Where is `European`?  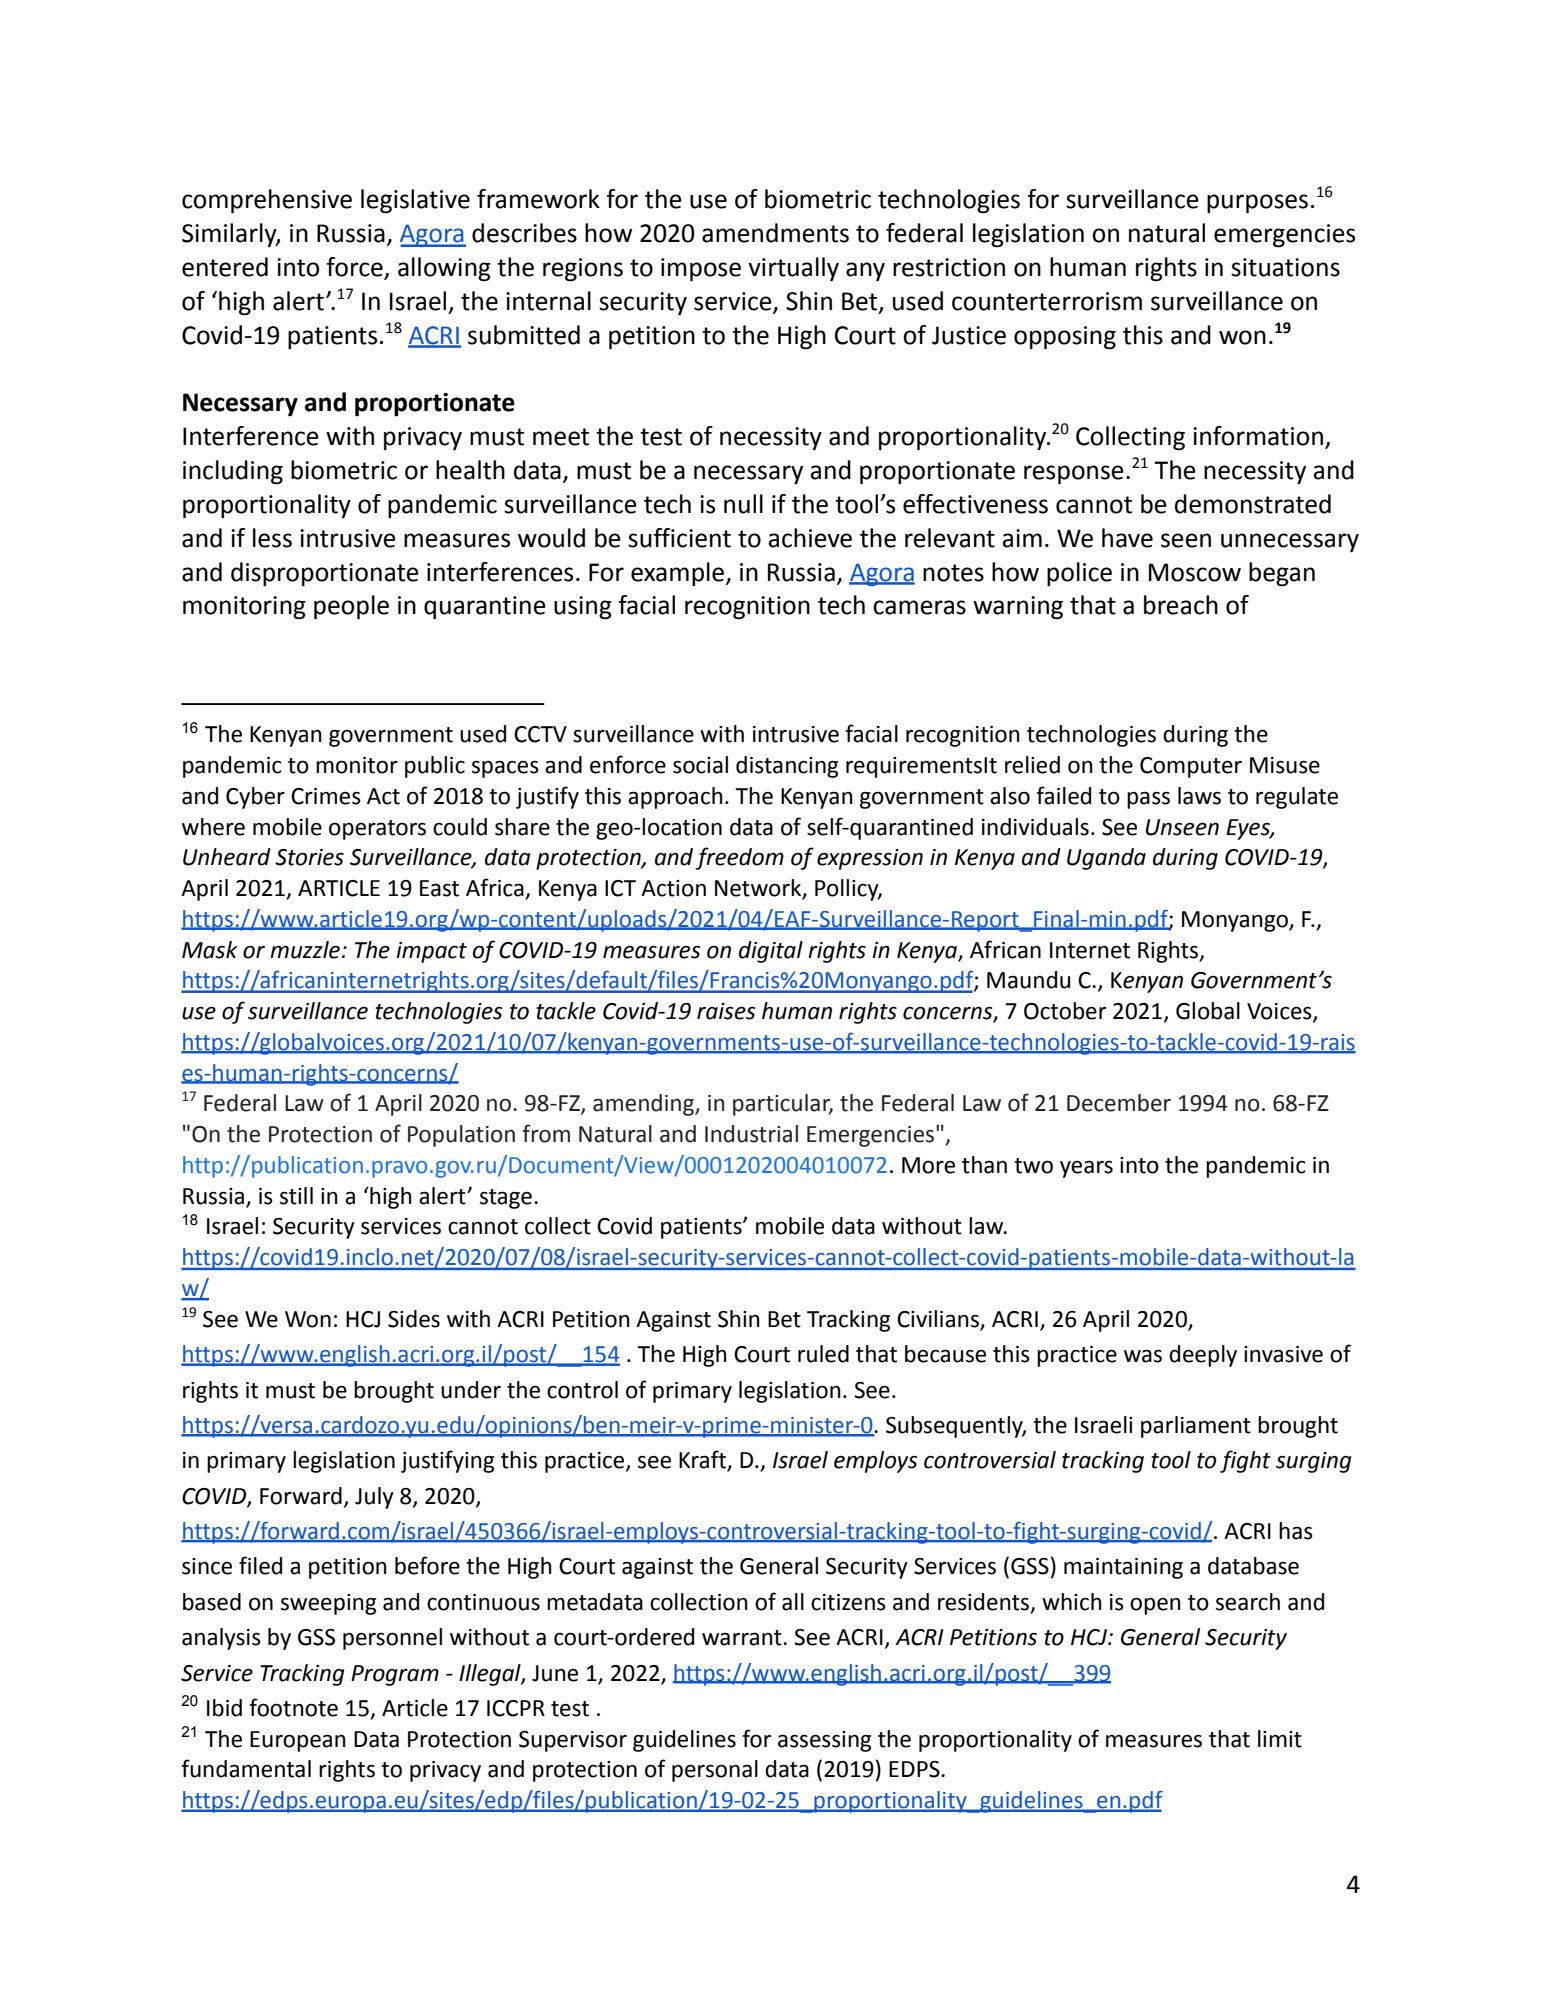
European is located at coordinates (298, 1741).
